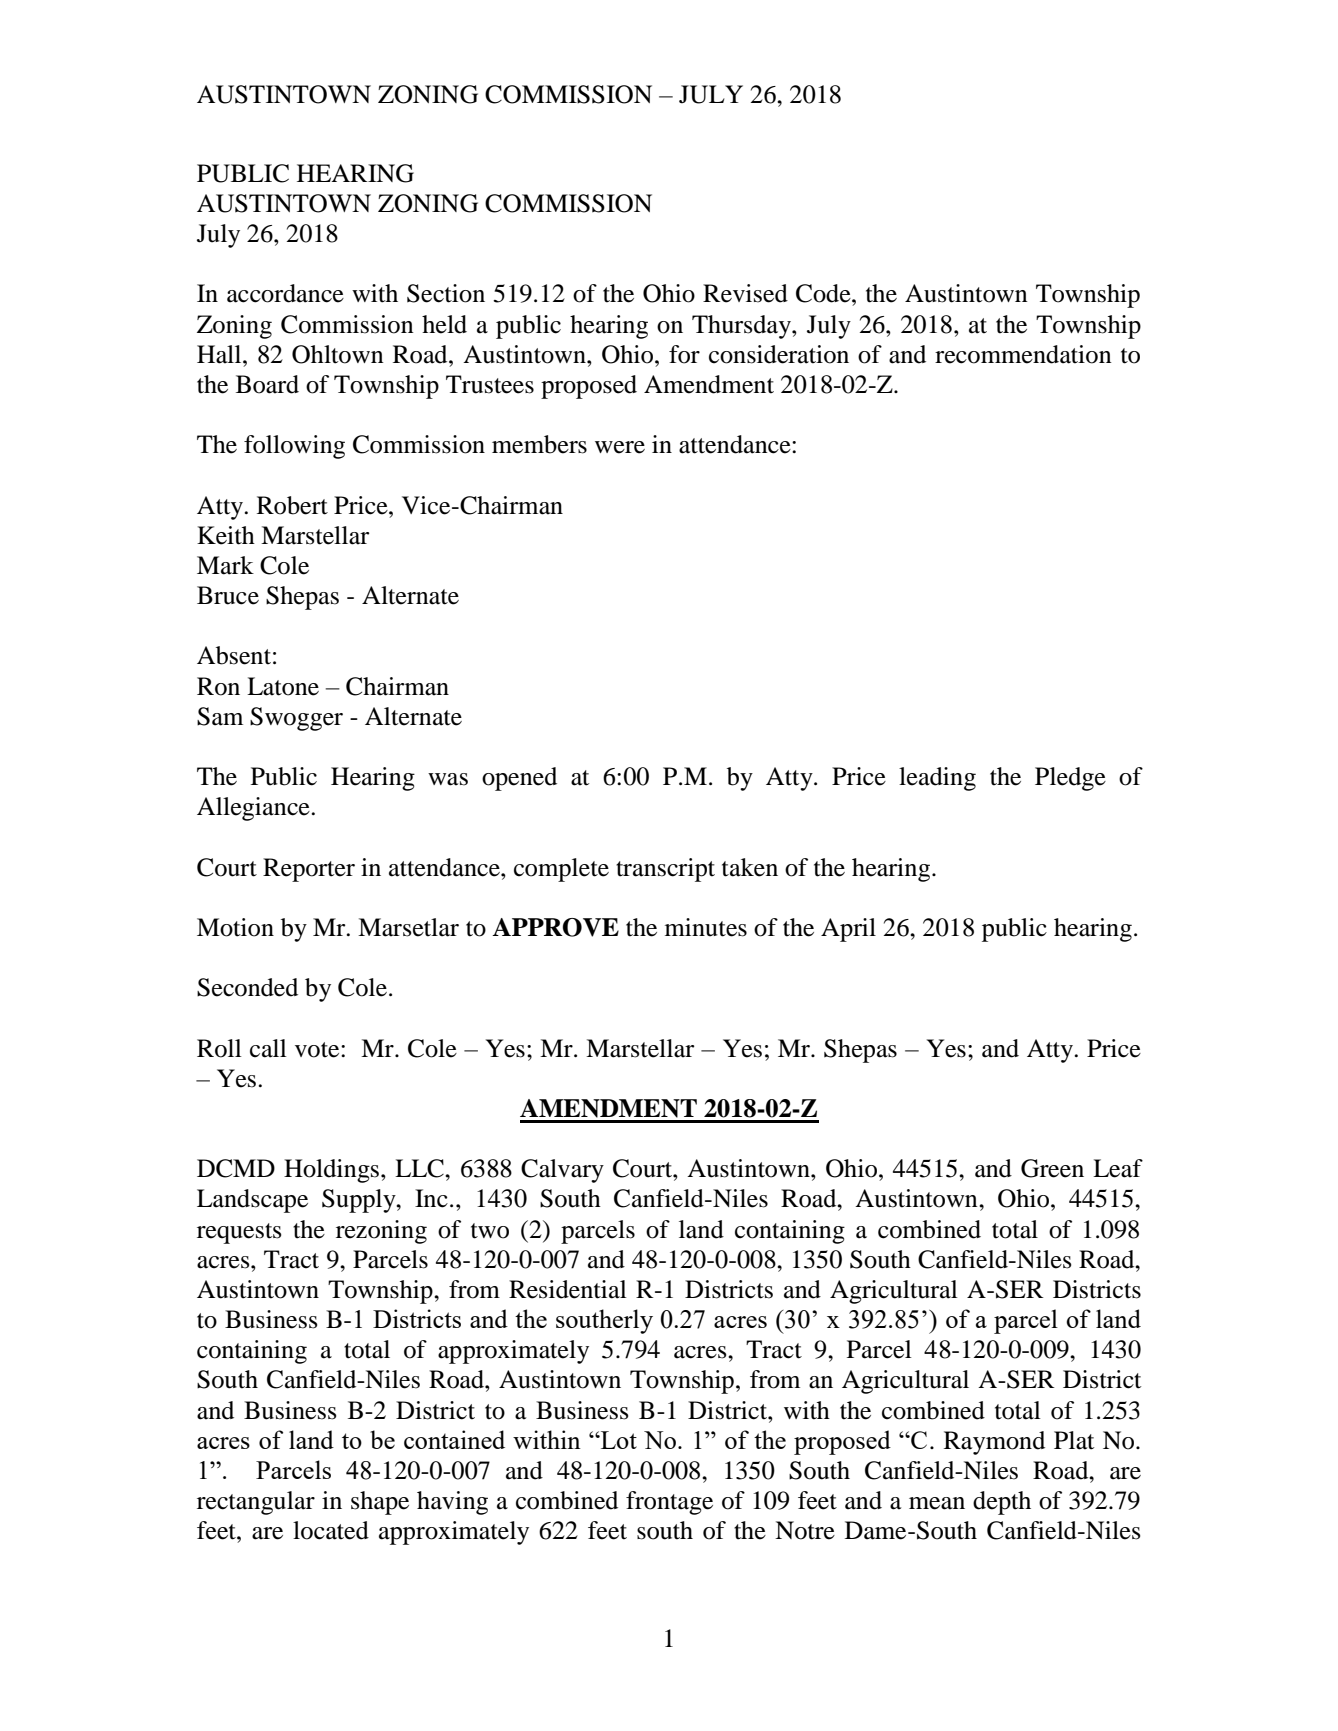 This screenshot has height=1731, width=1338. Describe the element at coordinates (331, 1530) in the screenshot. I see `located` at that location.
